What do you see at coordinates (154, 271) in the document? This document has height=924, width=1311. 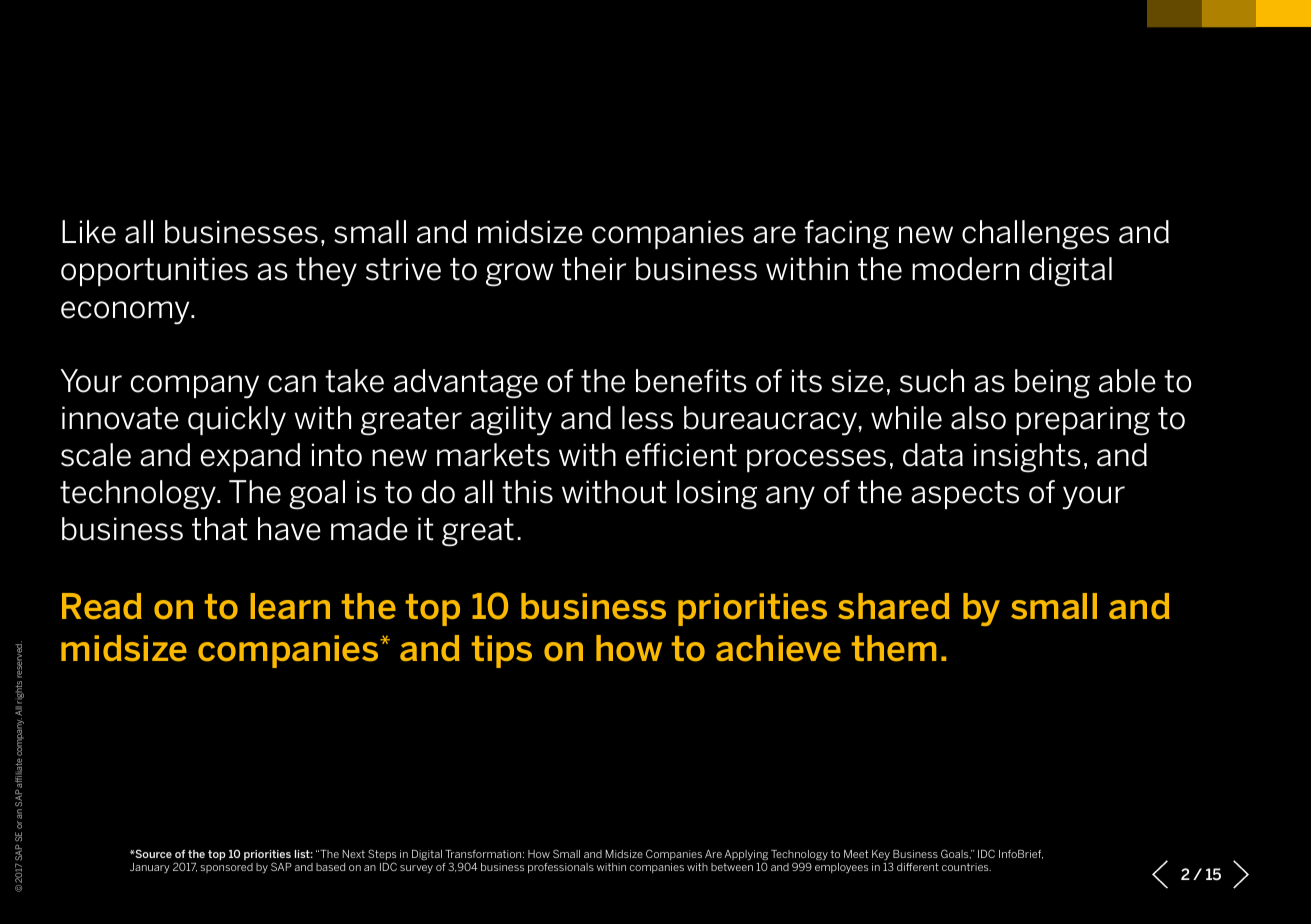 I see `opportunities` at bounding box center [154, 271].
